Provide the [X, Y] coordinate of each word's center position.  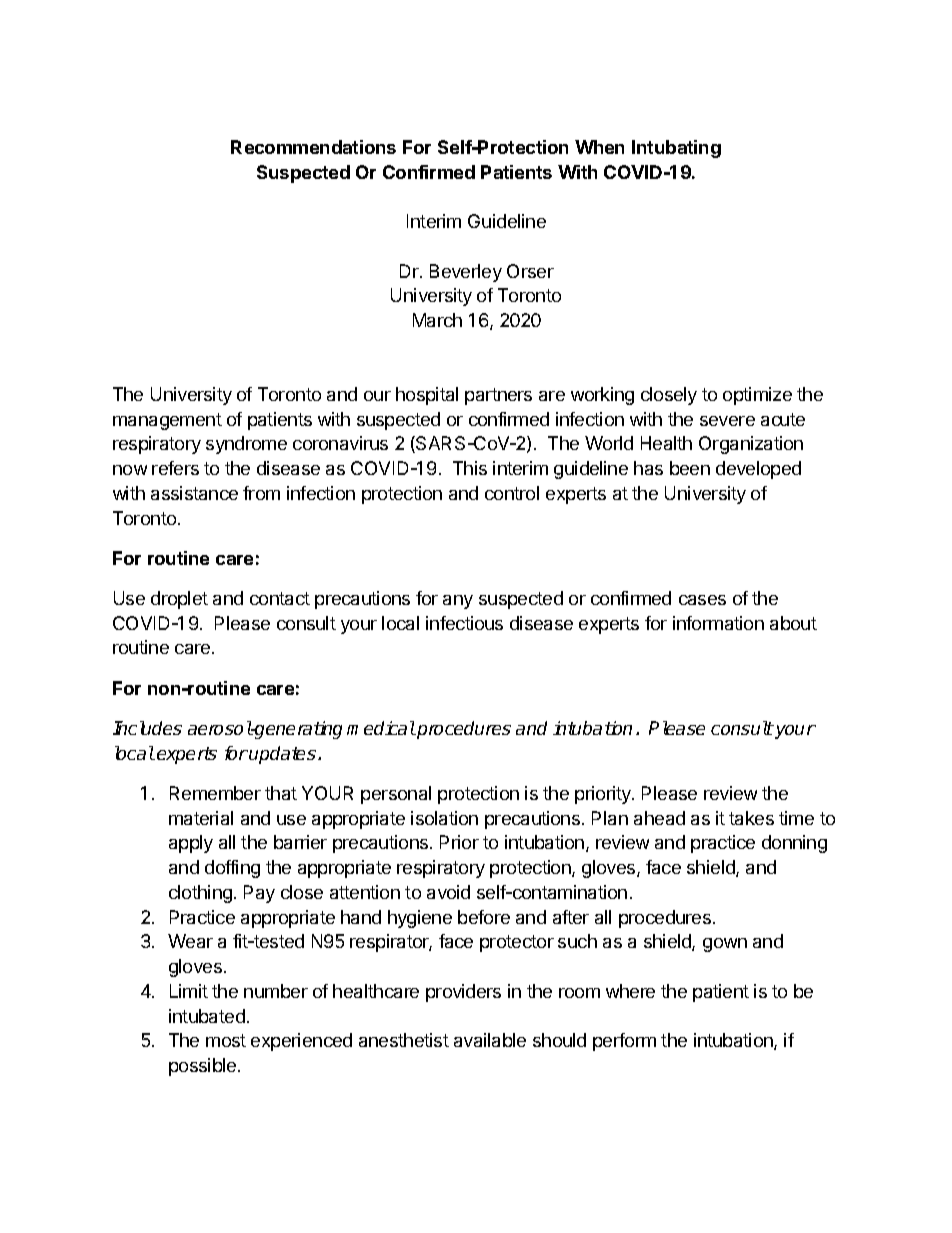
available [490, 1040]
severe [727, 421]
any [458, 602]
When [599, 147]
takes [751, 818]
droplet [179, 600]
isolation [444, 818]
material [201, 818]
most [226, 1040]
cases [702, 600]
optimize [757, 396]
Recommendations [313, 147]
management [167, 421]
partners [498, 396]
